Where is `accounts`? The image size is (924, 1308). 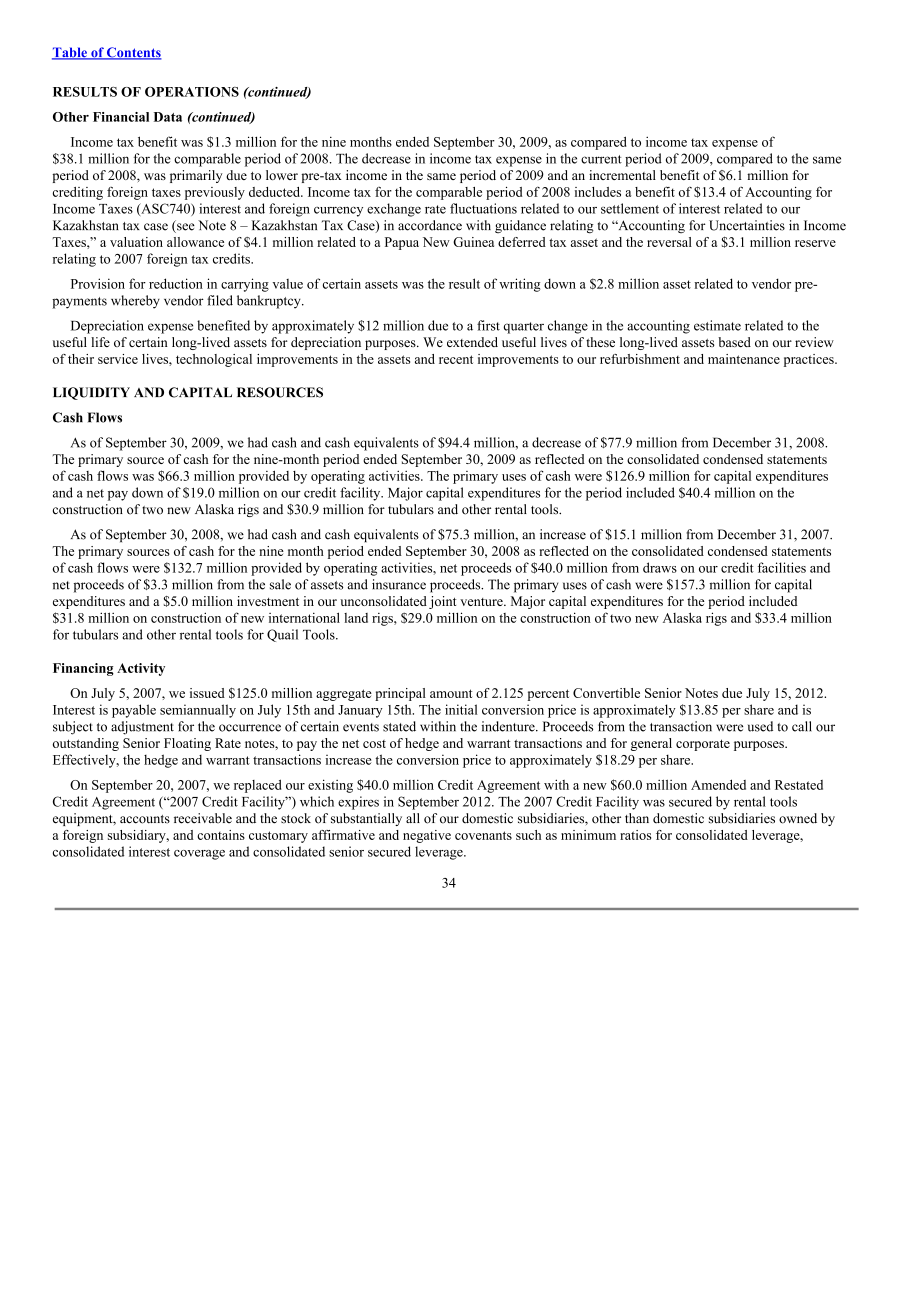 accounts is located at coordinates (145, 819).
